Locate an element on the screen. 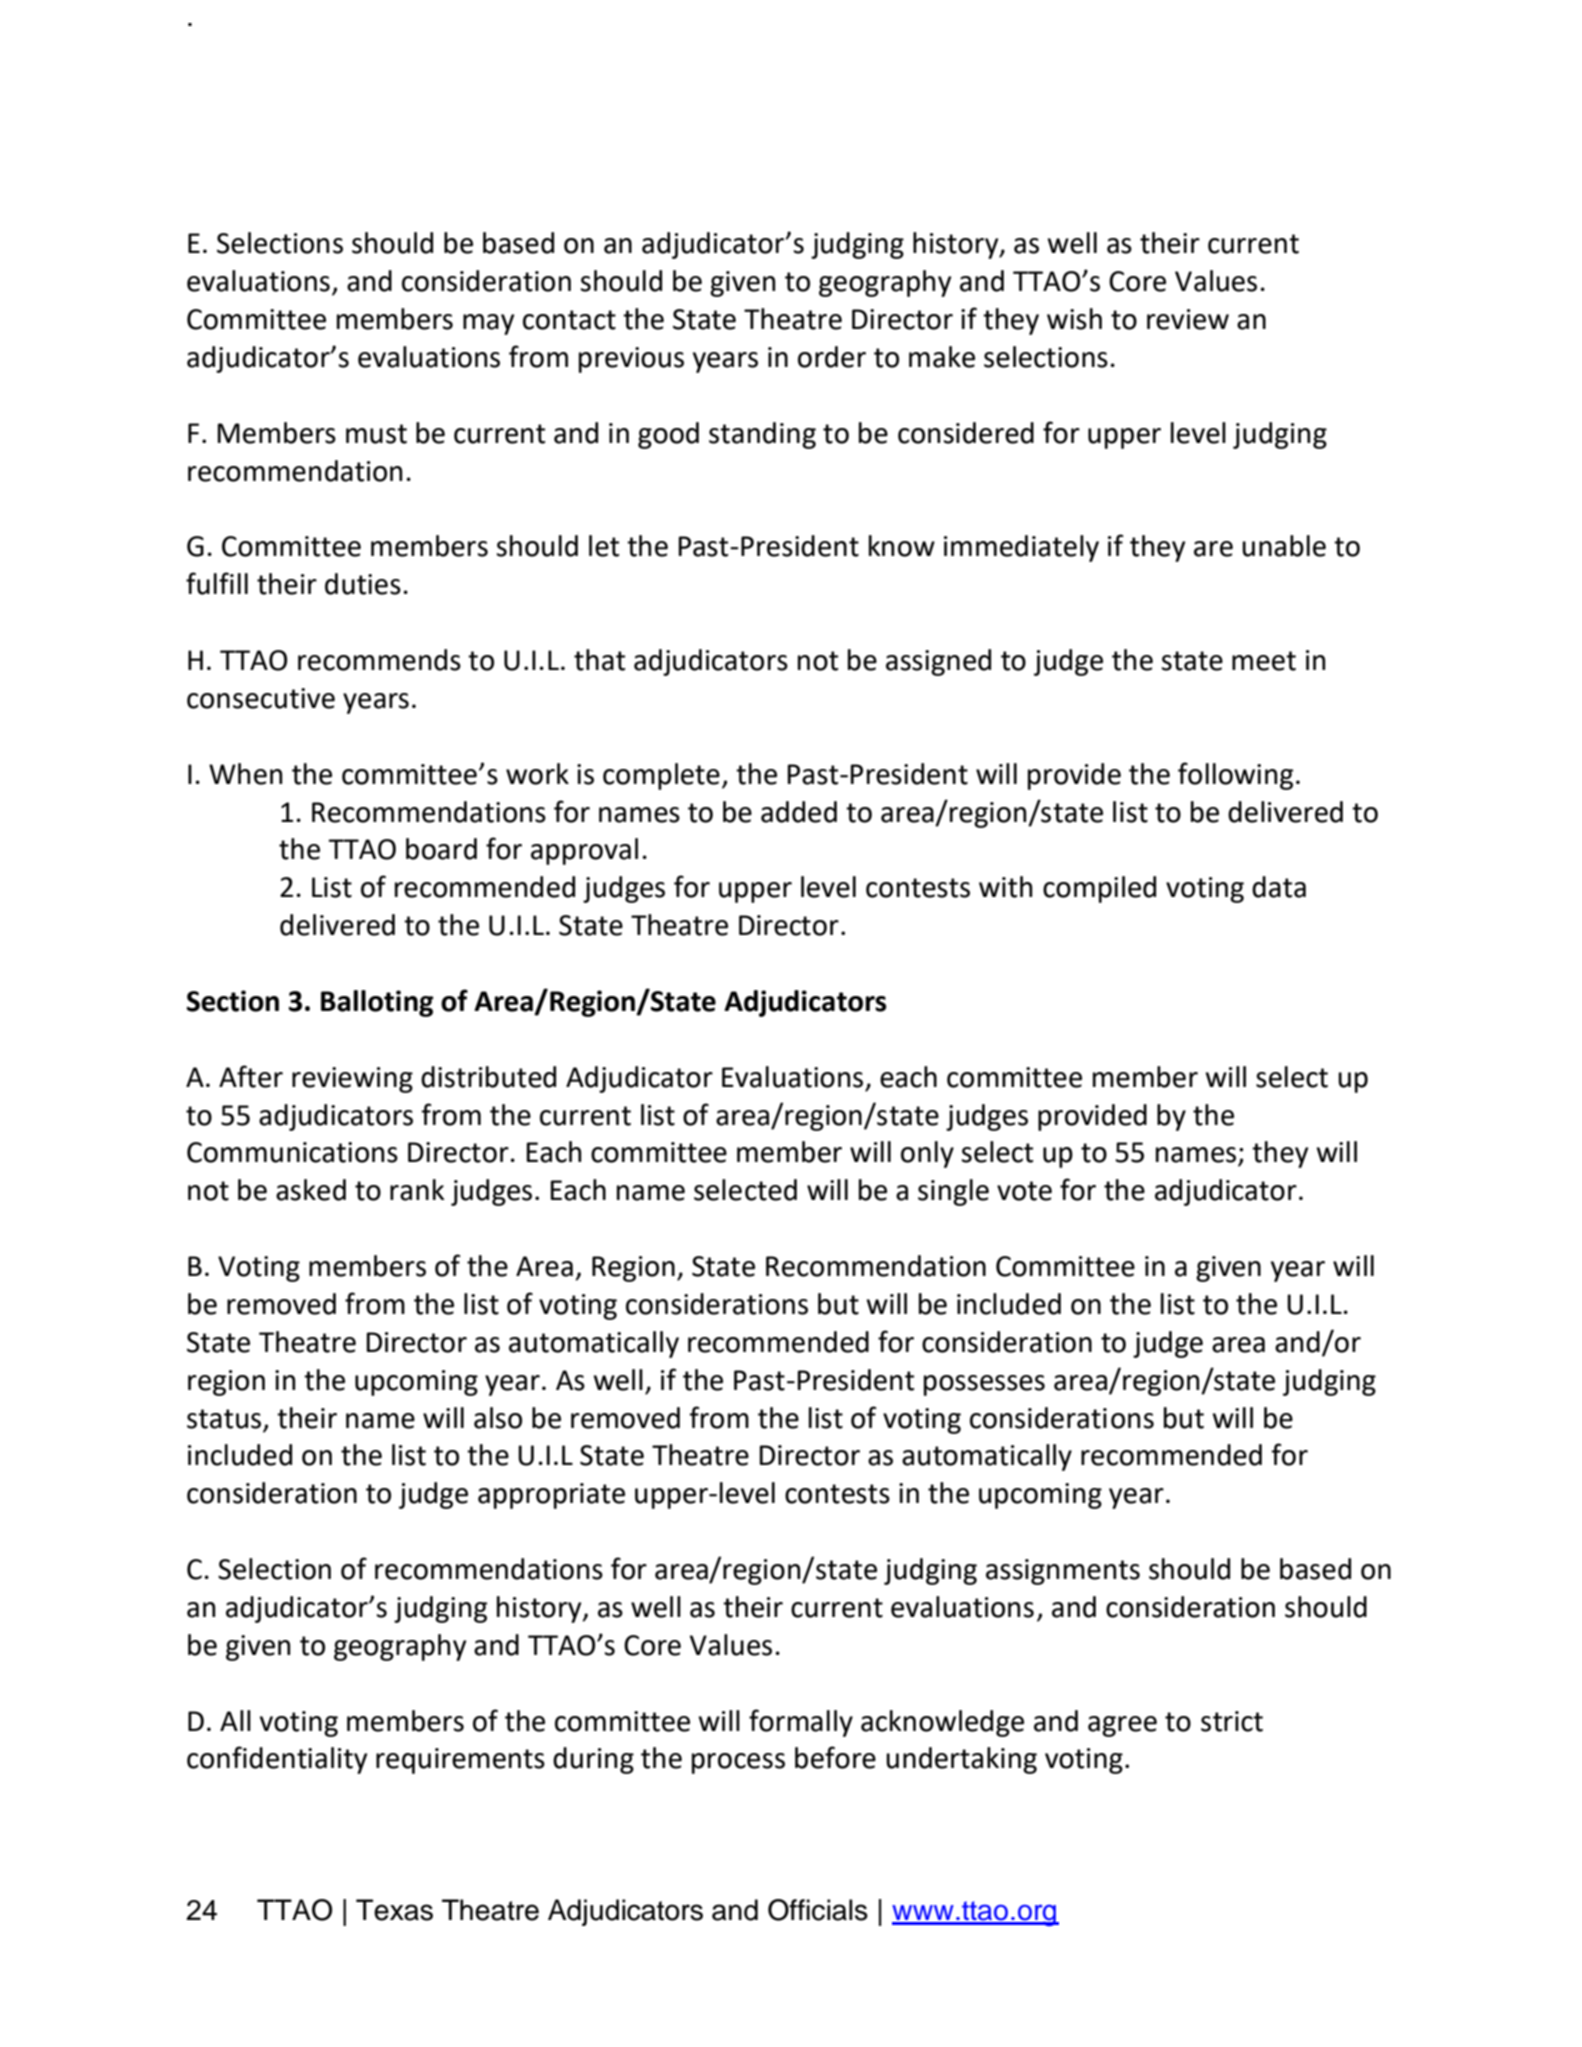 The image size is (1582, 2047). assignments is located at coordinates (1063, 1572).
